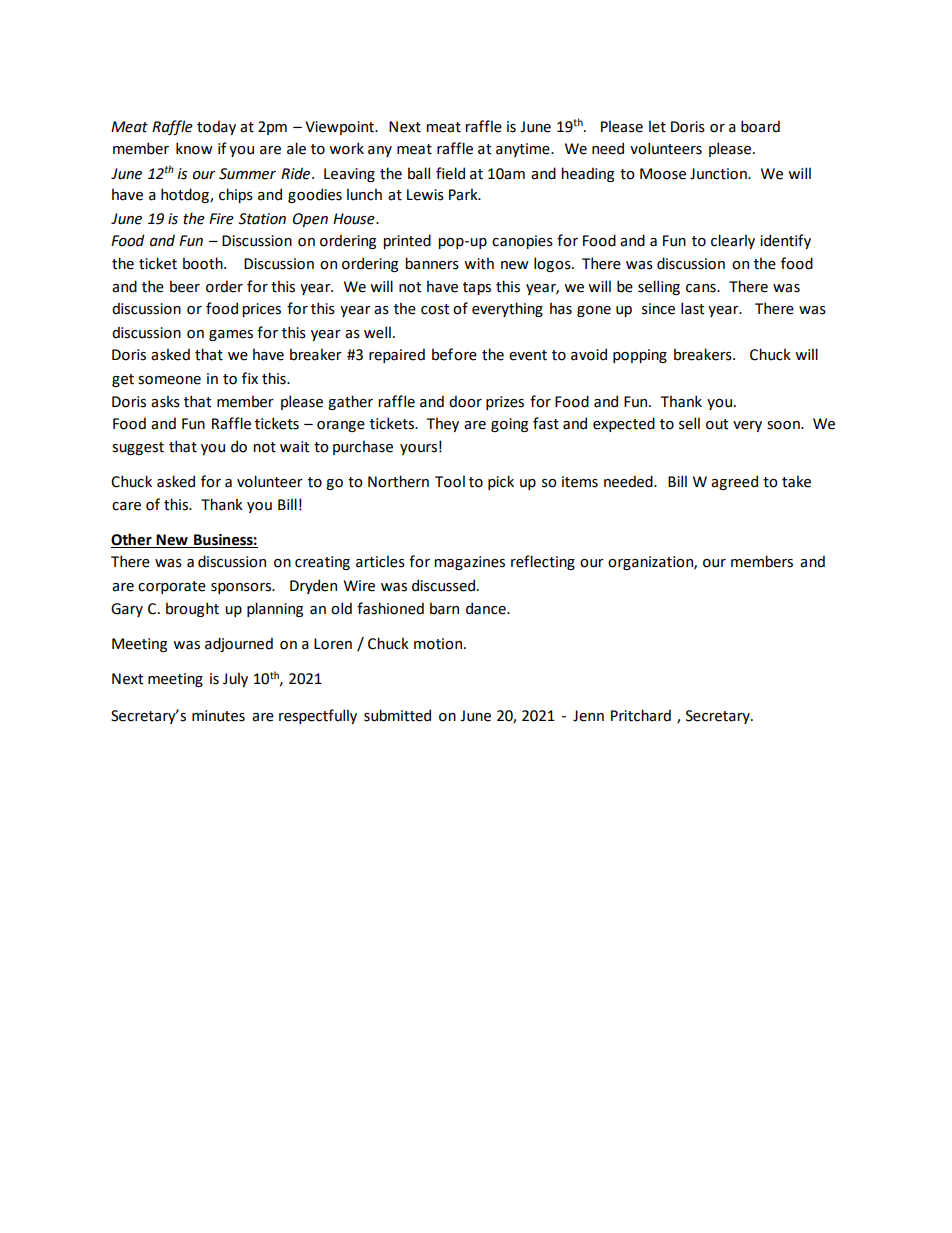  What do you see at coordinates (231, 335) in the document?
I see `games` at bounding box center [231, 335].
